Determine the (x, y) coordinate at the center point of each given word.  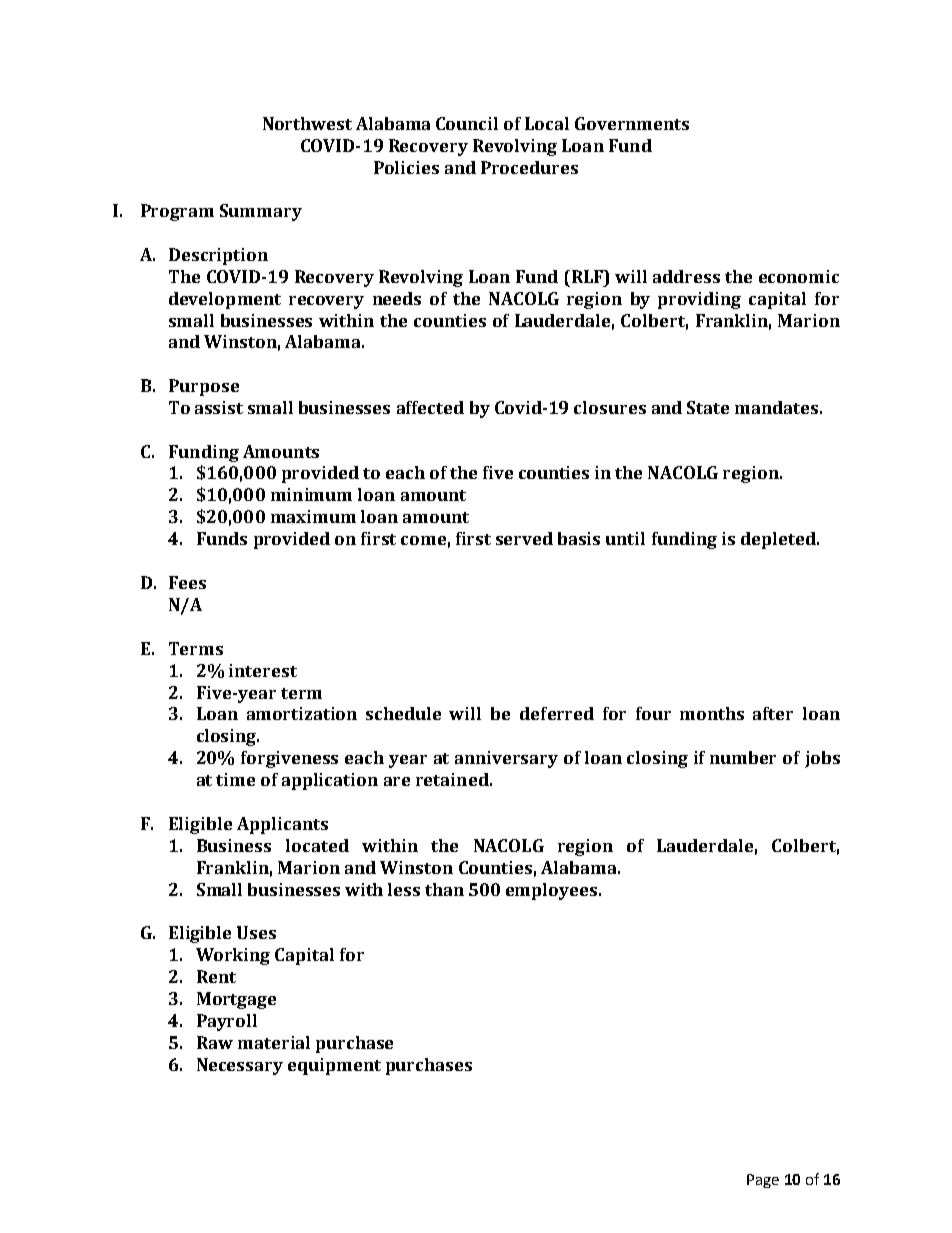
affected (430, 407)
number (743, 757)
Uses (256, 932)
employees (553, 891)
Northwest (307, 123)
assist (219, 407)
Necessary (240, 1066)
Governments (632, 123)
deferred (557, 713)
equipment (334, 1066)
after (773, 713)
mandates (776, 407)
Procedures (529, 167)
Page (763, 1181)
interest (263, 670)
